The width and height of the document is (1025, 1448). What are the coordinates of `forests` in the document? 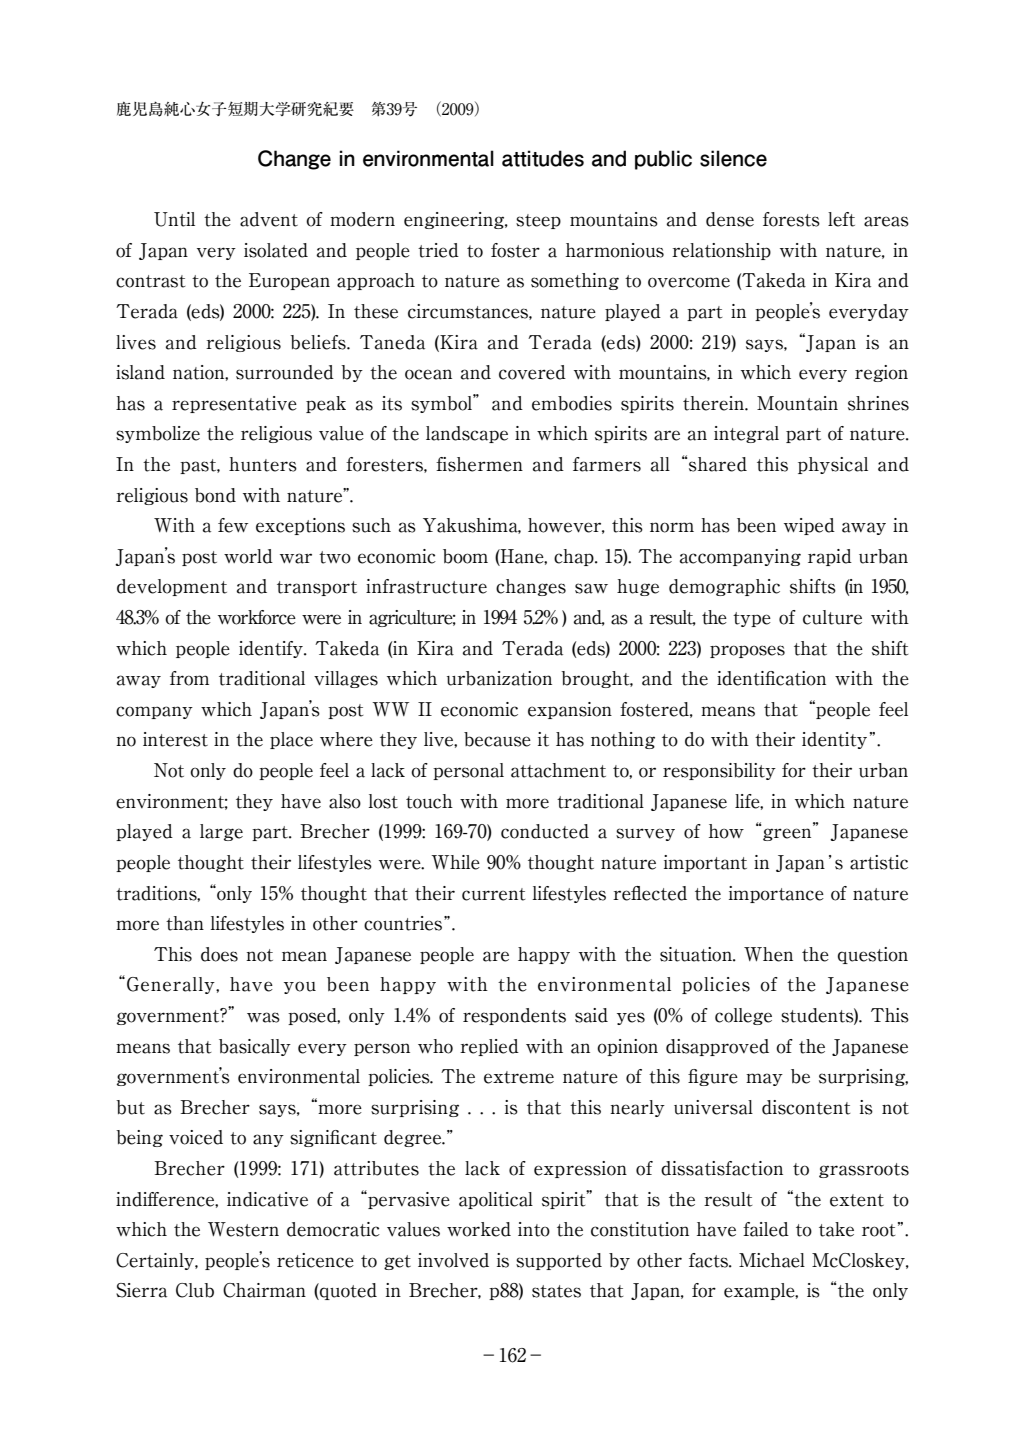 It's located at (791, 219).
